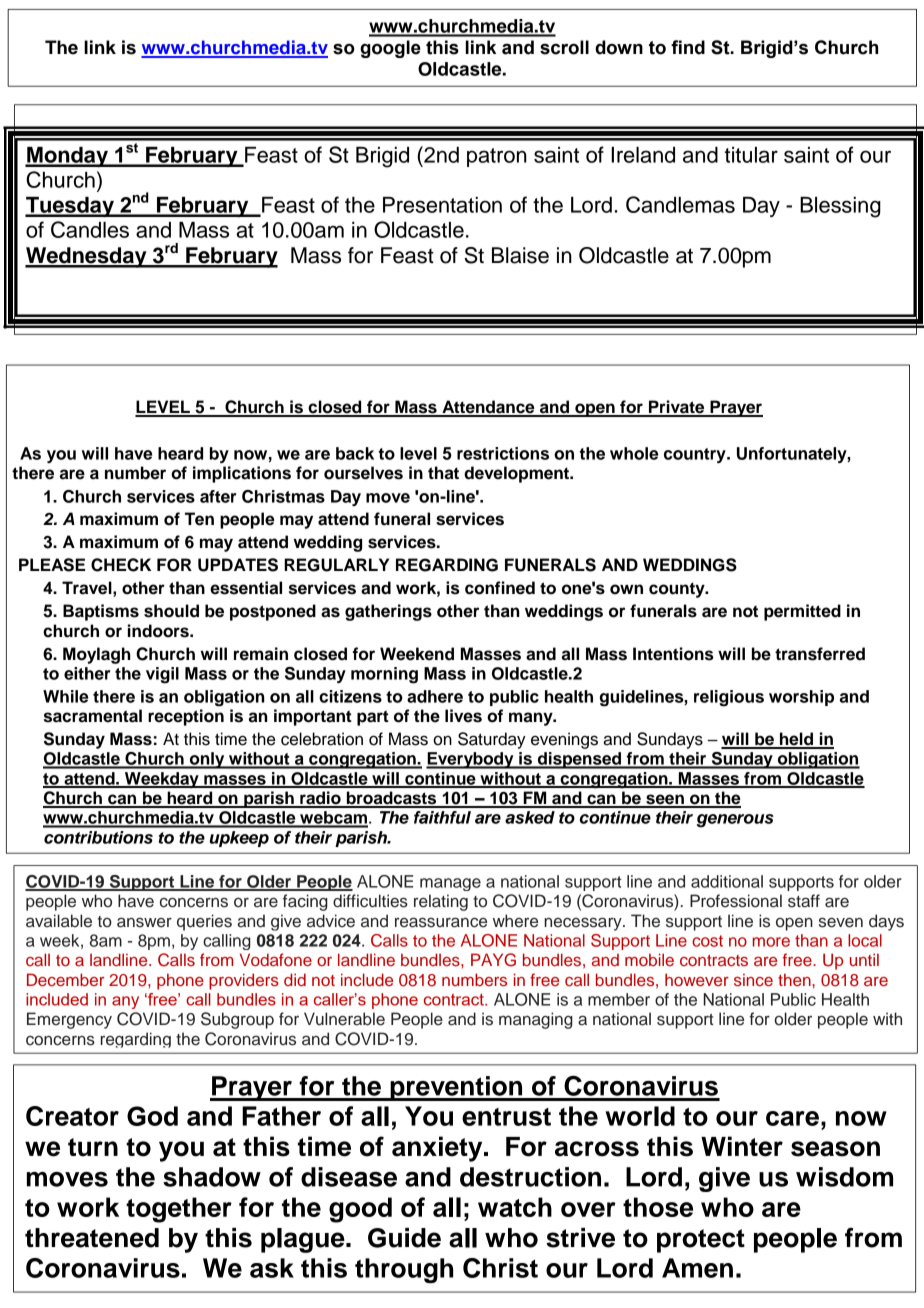 The image size is (924, 1308). Describe the element at coordinates (688, 47) in the screenshot. I see `find` at that location.
